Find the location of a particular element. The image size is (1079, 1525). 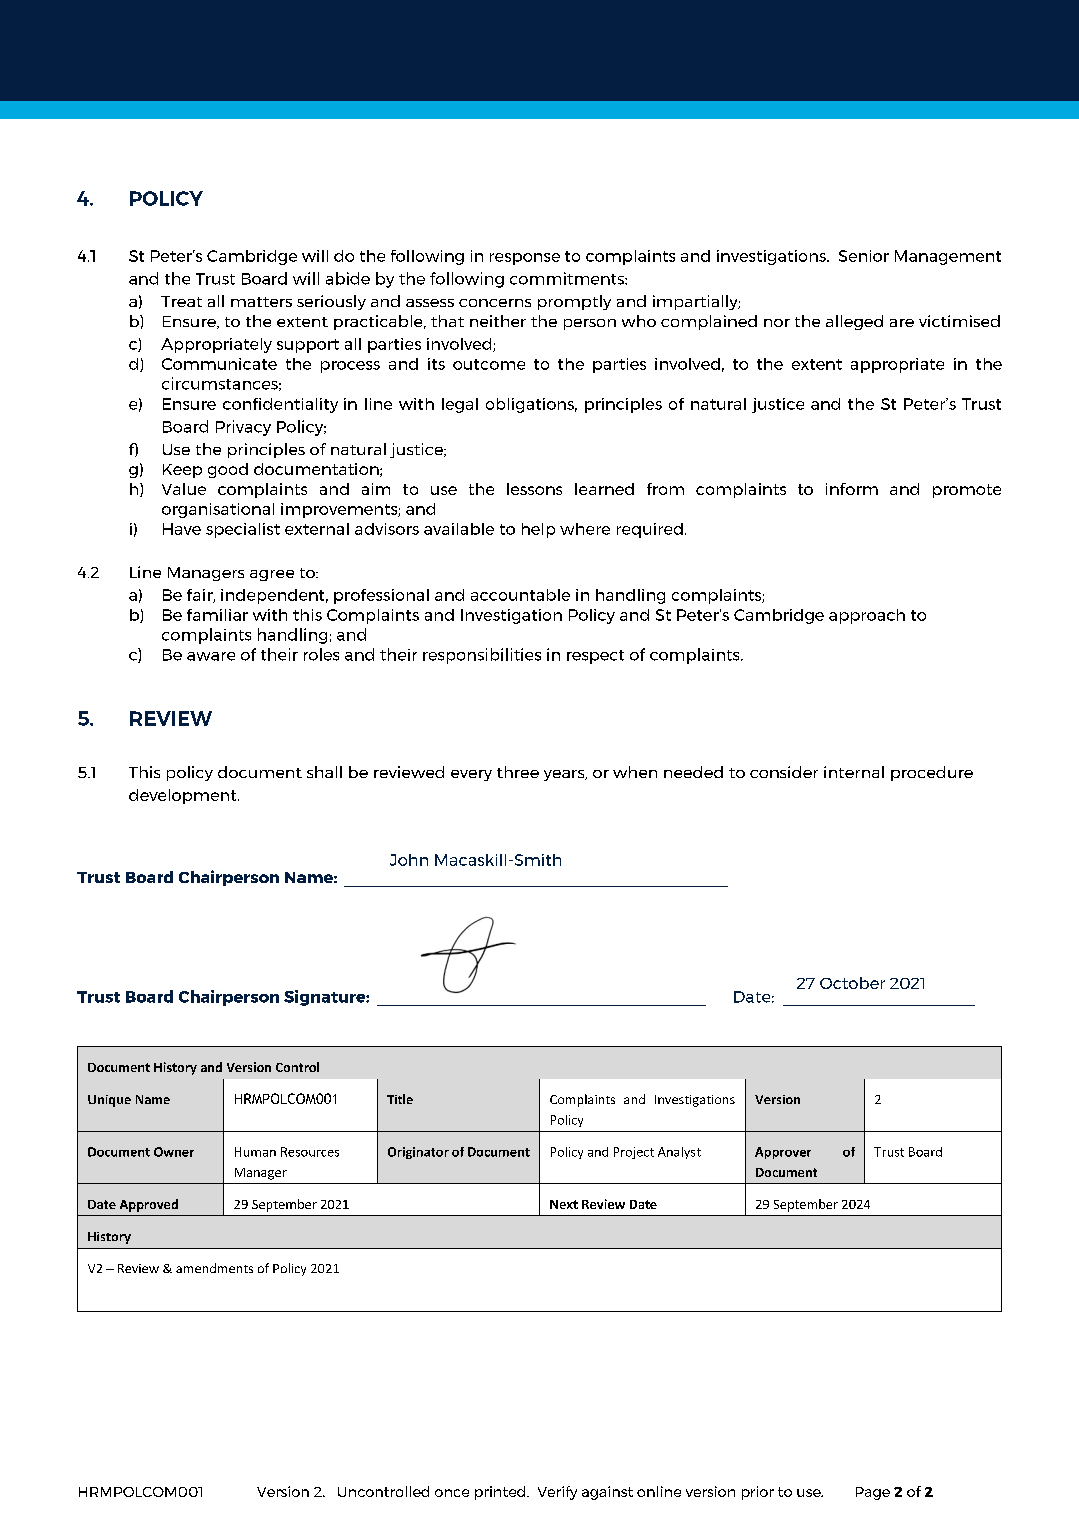

Page is located at coordinates (873, 1493).
